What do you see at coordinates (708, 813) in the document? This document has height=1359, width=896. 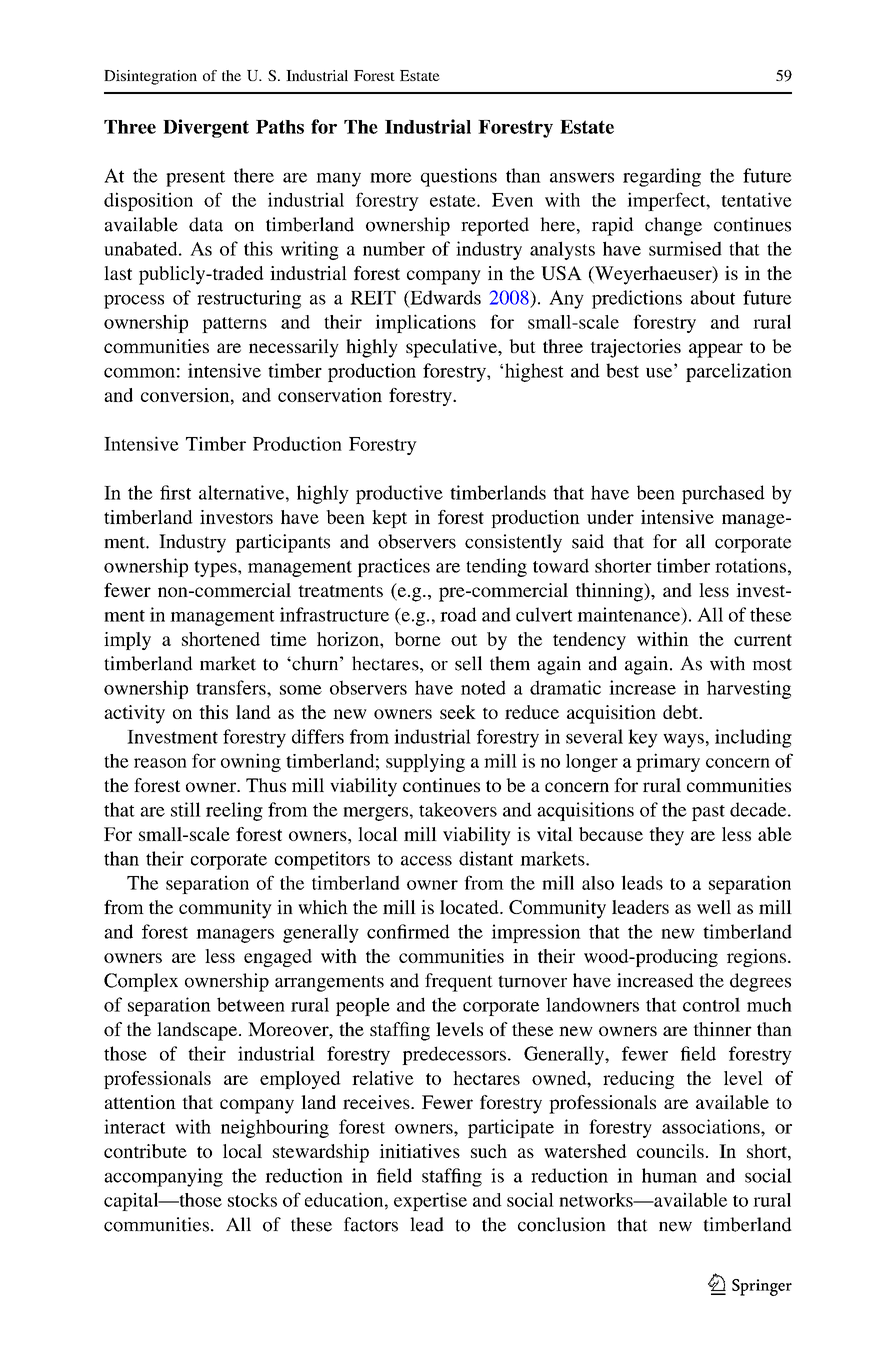 I see `past` at bounding box center [708, 813].
